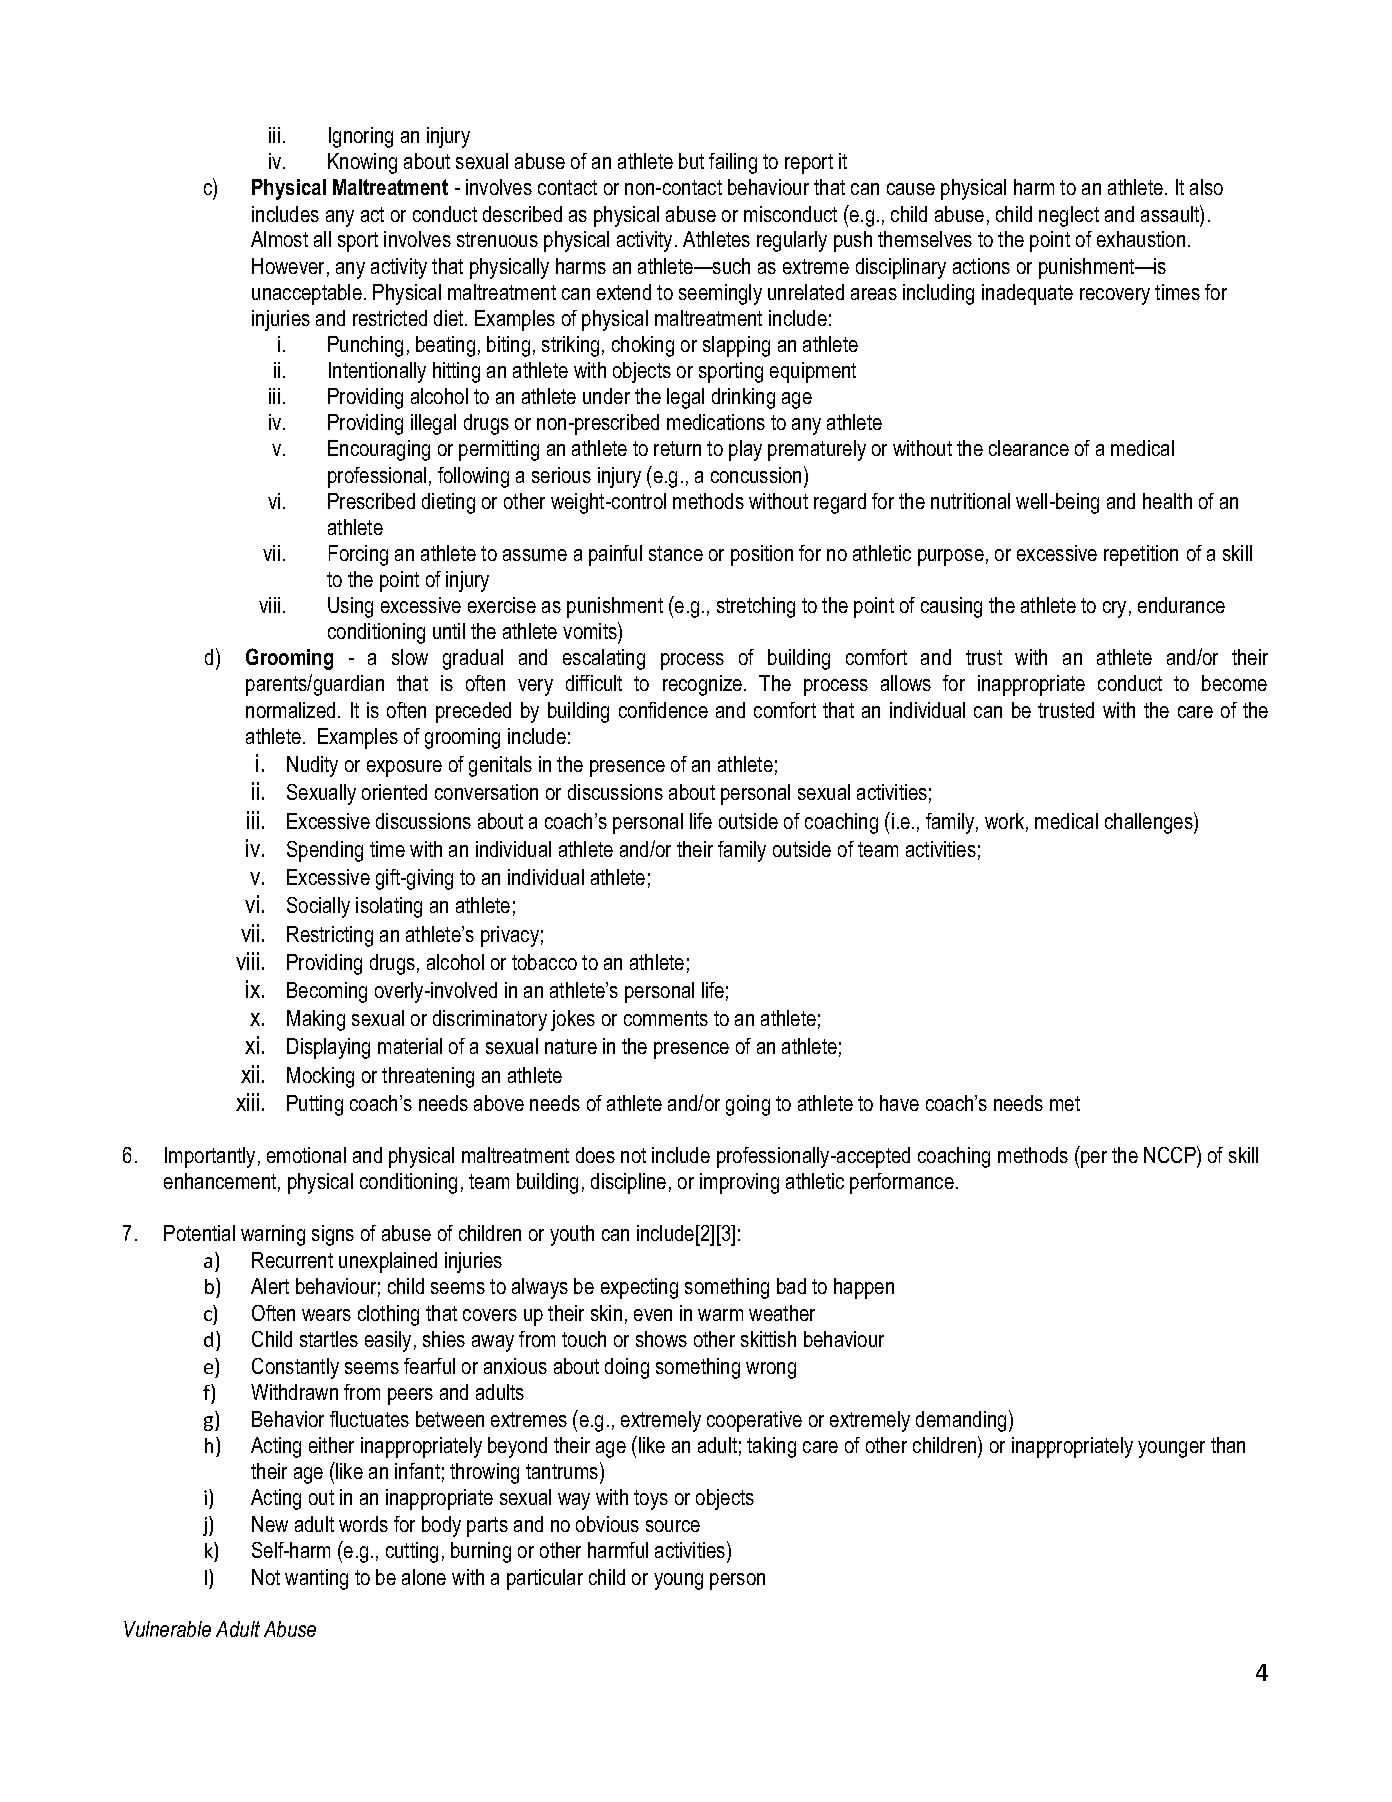 The height and width of the image is (1802, 1392). Describe the element at coordinates (544, 962) in the image. I see `tobacco` at that location.
